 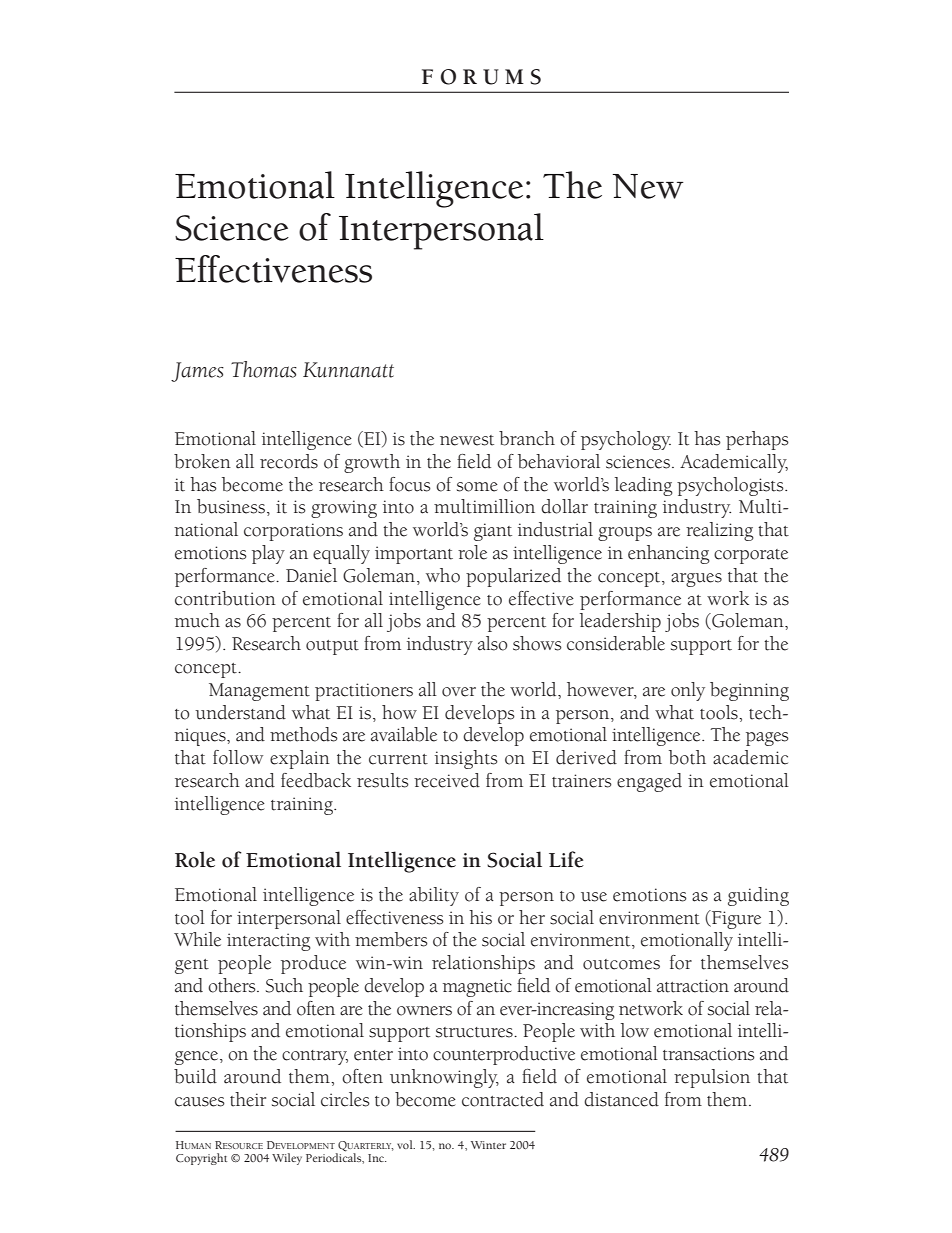 I want to click on also, so click(x=493, y=643).
